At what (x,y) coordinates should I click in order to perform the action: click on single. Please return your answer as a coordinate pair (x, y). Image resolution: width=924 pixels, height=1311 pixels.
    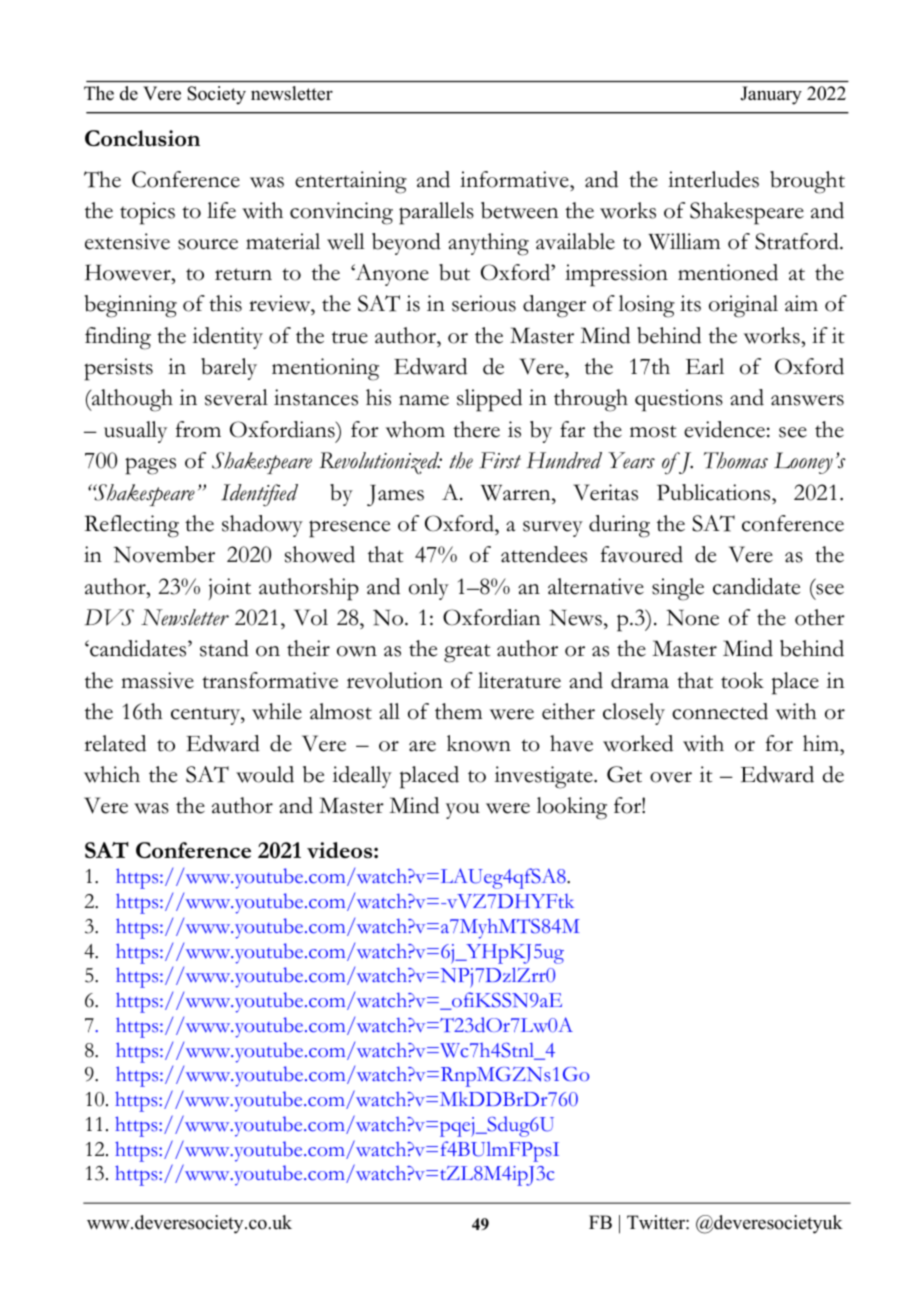
    Looking at the image, I should click on (678, 589).
